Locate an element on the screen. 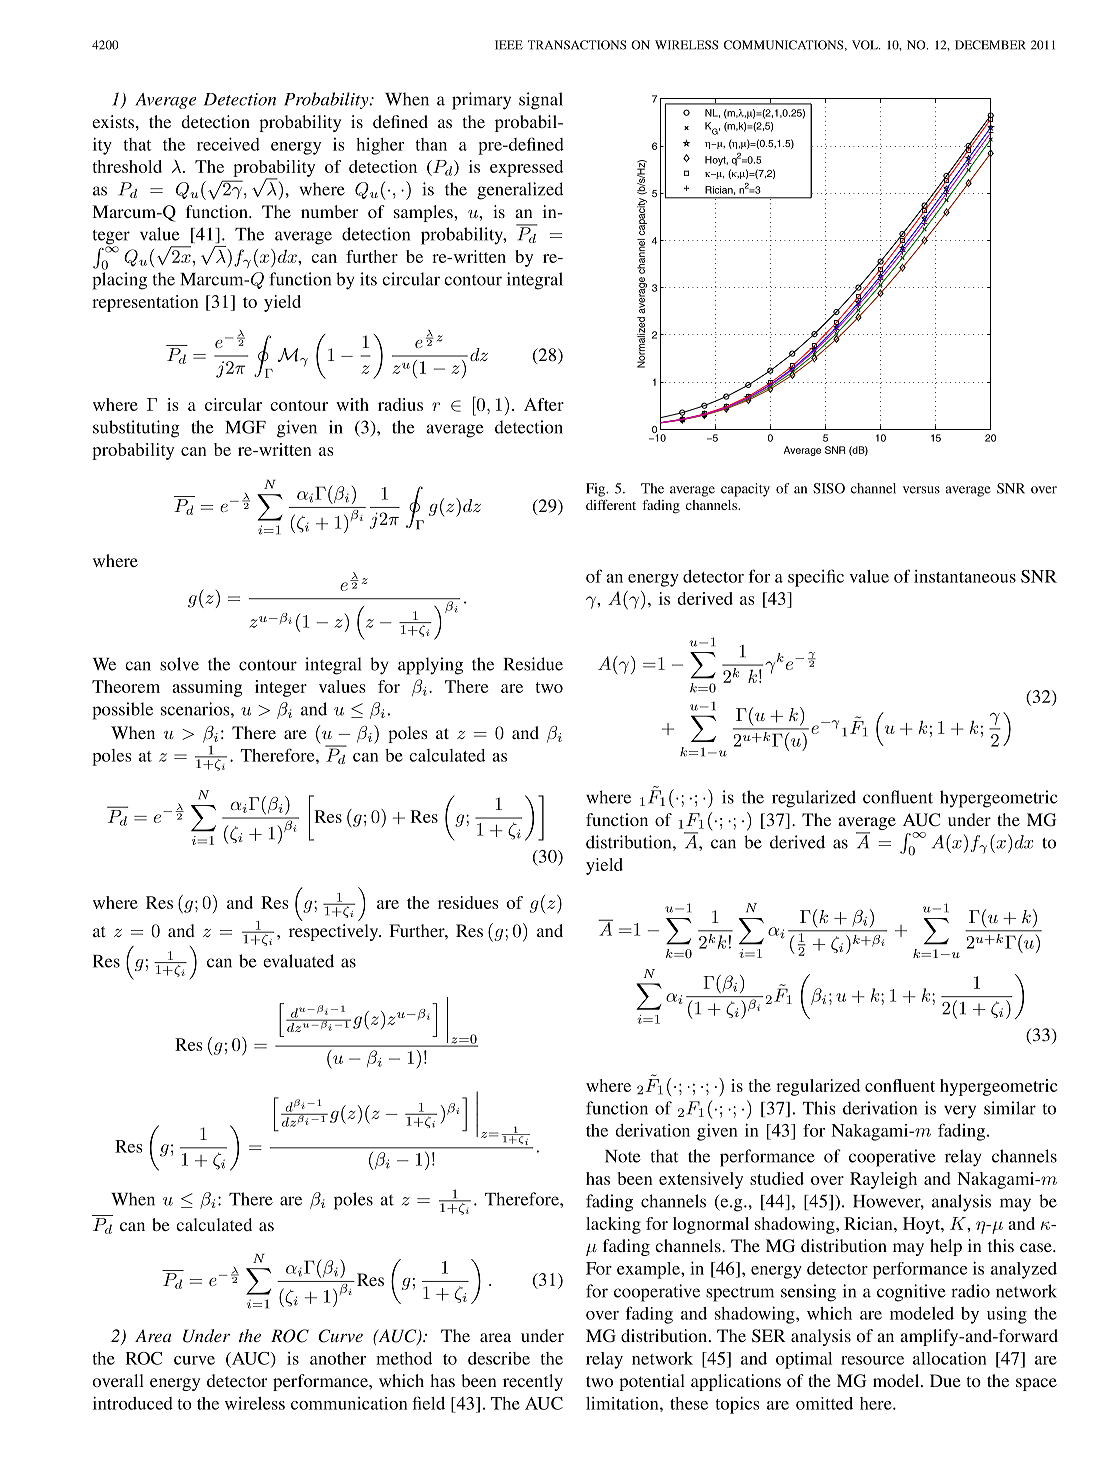 This screenshot has height=1472, width=1100. MGF is located at coordinates (245, 427).
